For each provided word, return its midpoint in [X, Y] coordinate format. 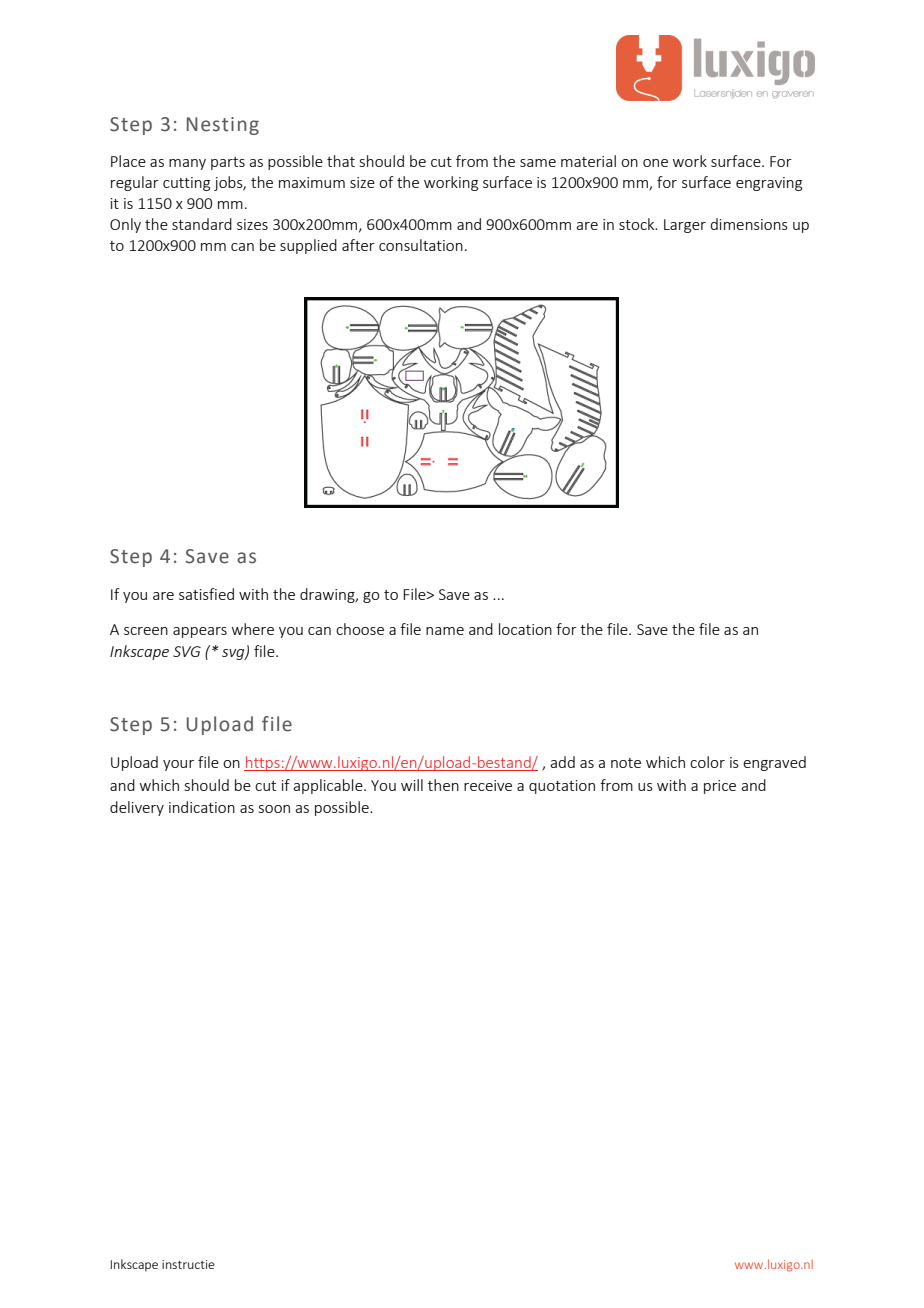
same [538, 163]
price [720, 787]
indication [202, 807]
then [443, 785]
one [655, 163]
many [187, 164]
